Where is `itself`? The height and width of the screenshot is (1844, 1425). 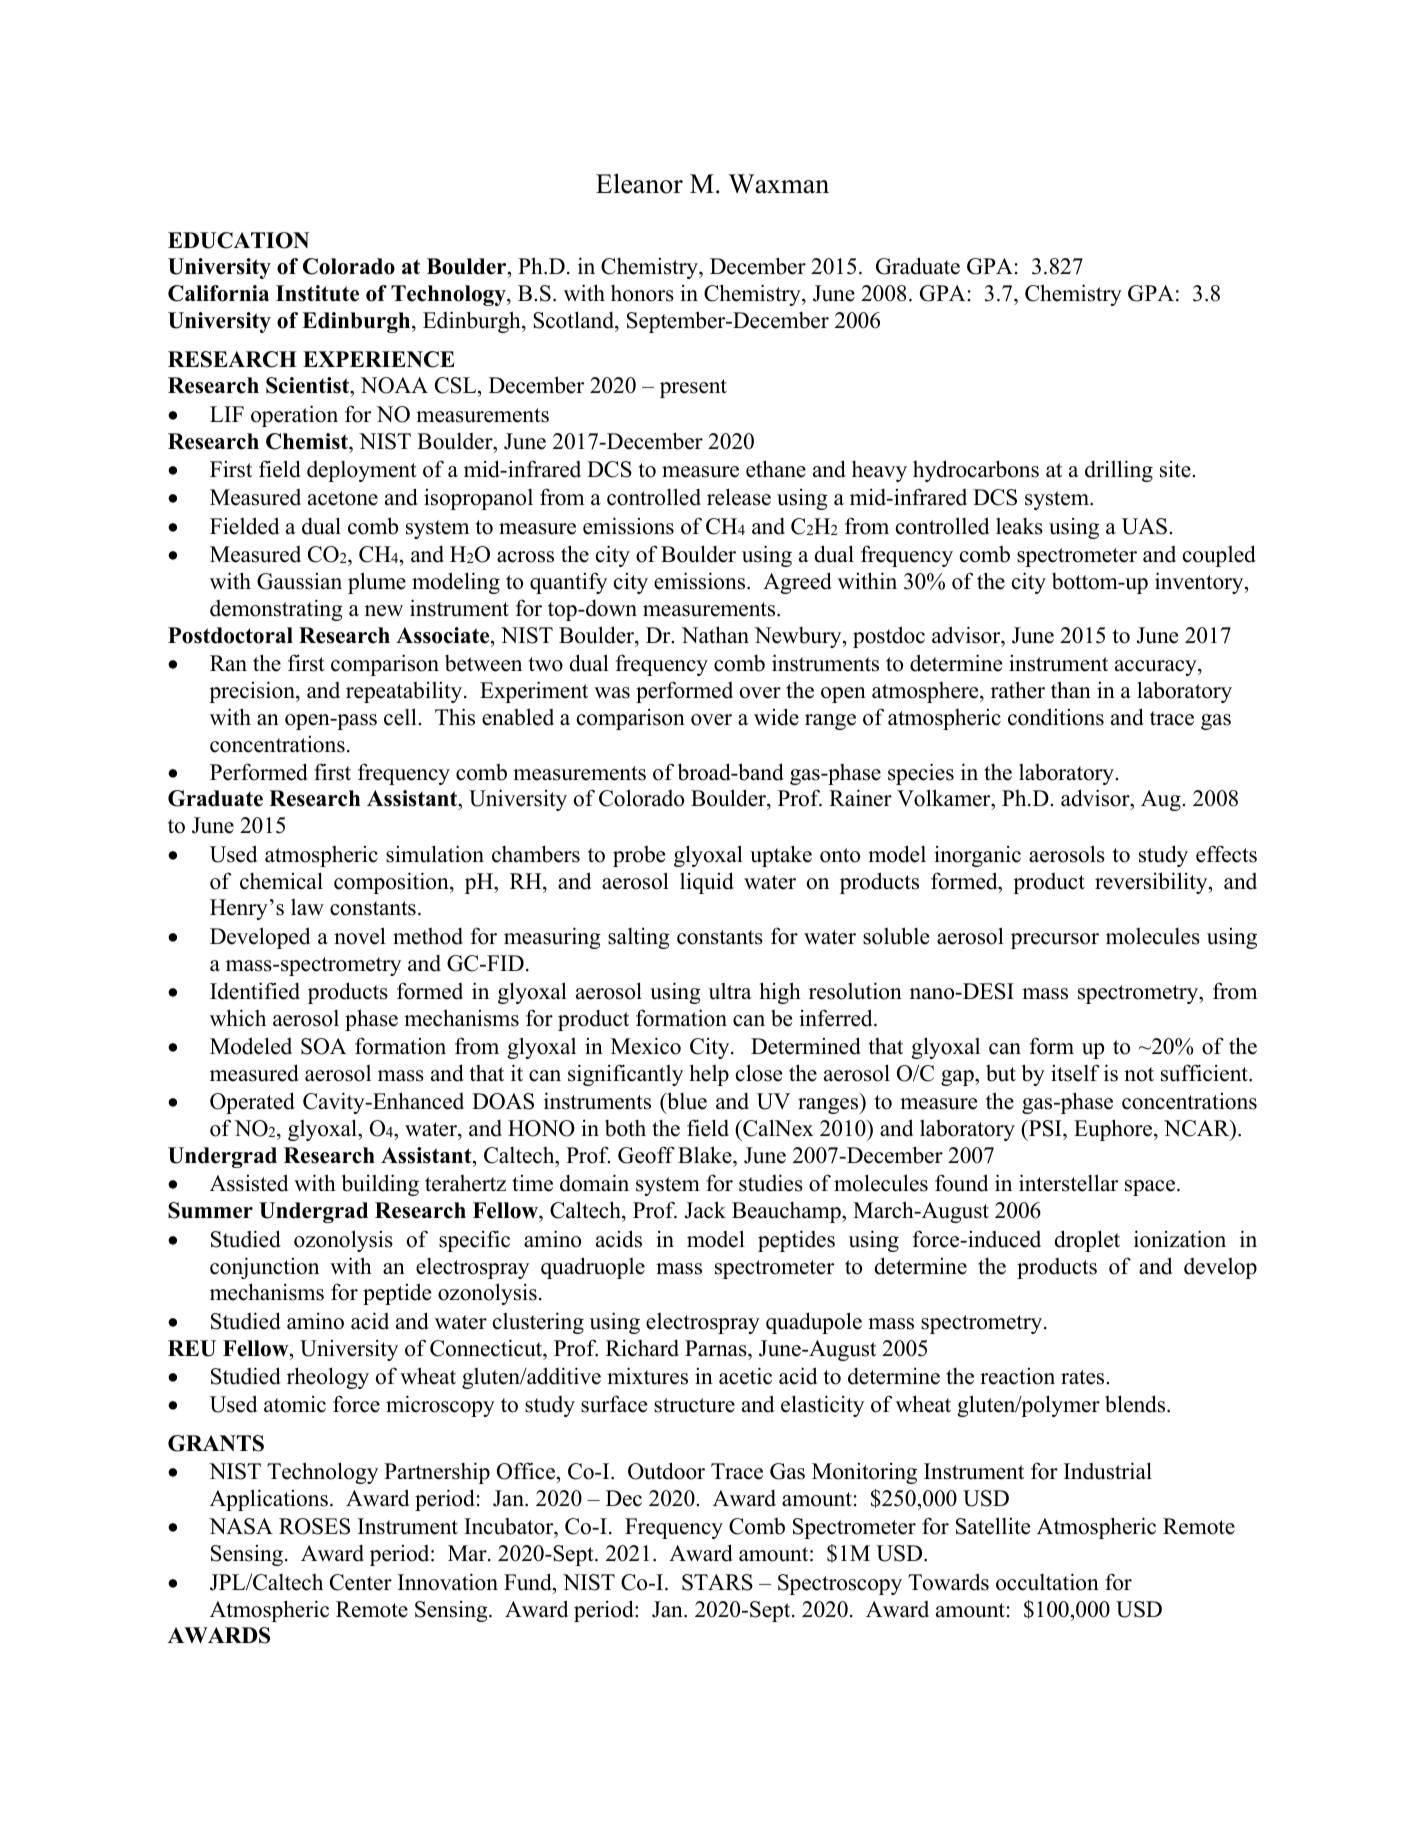
itself is located at coordinates (1075, 1073).
